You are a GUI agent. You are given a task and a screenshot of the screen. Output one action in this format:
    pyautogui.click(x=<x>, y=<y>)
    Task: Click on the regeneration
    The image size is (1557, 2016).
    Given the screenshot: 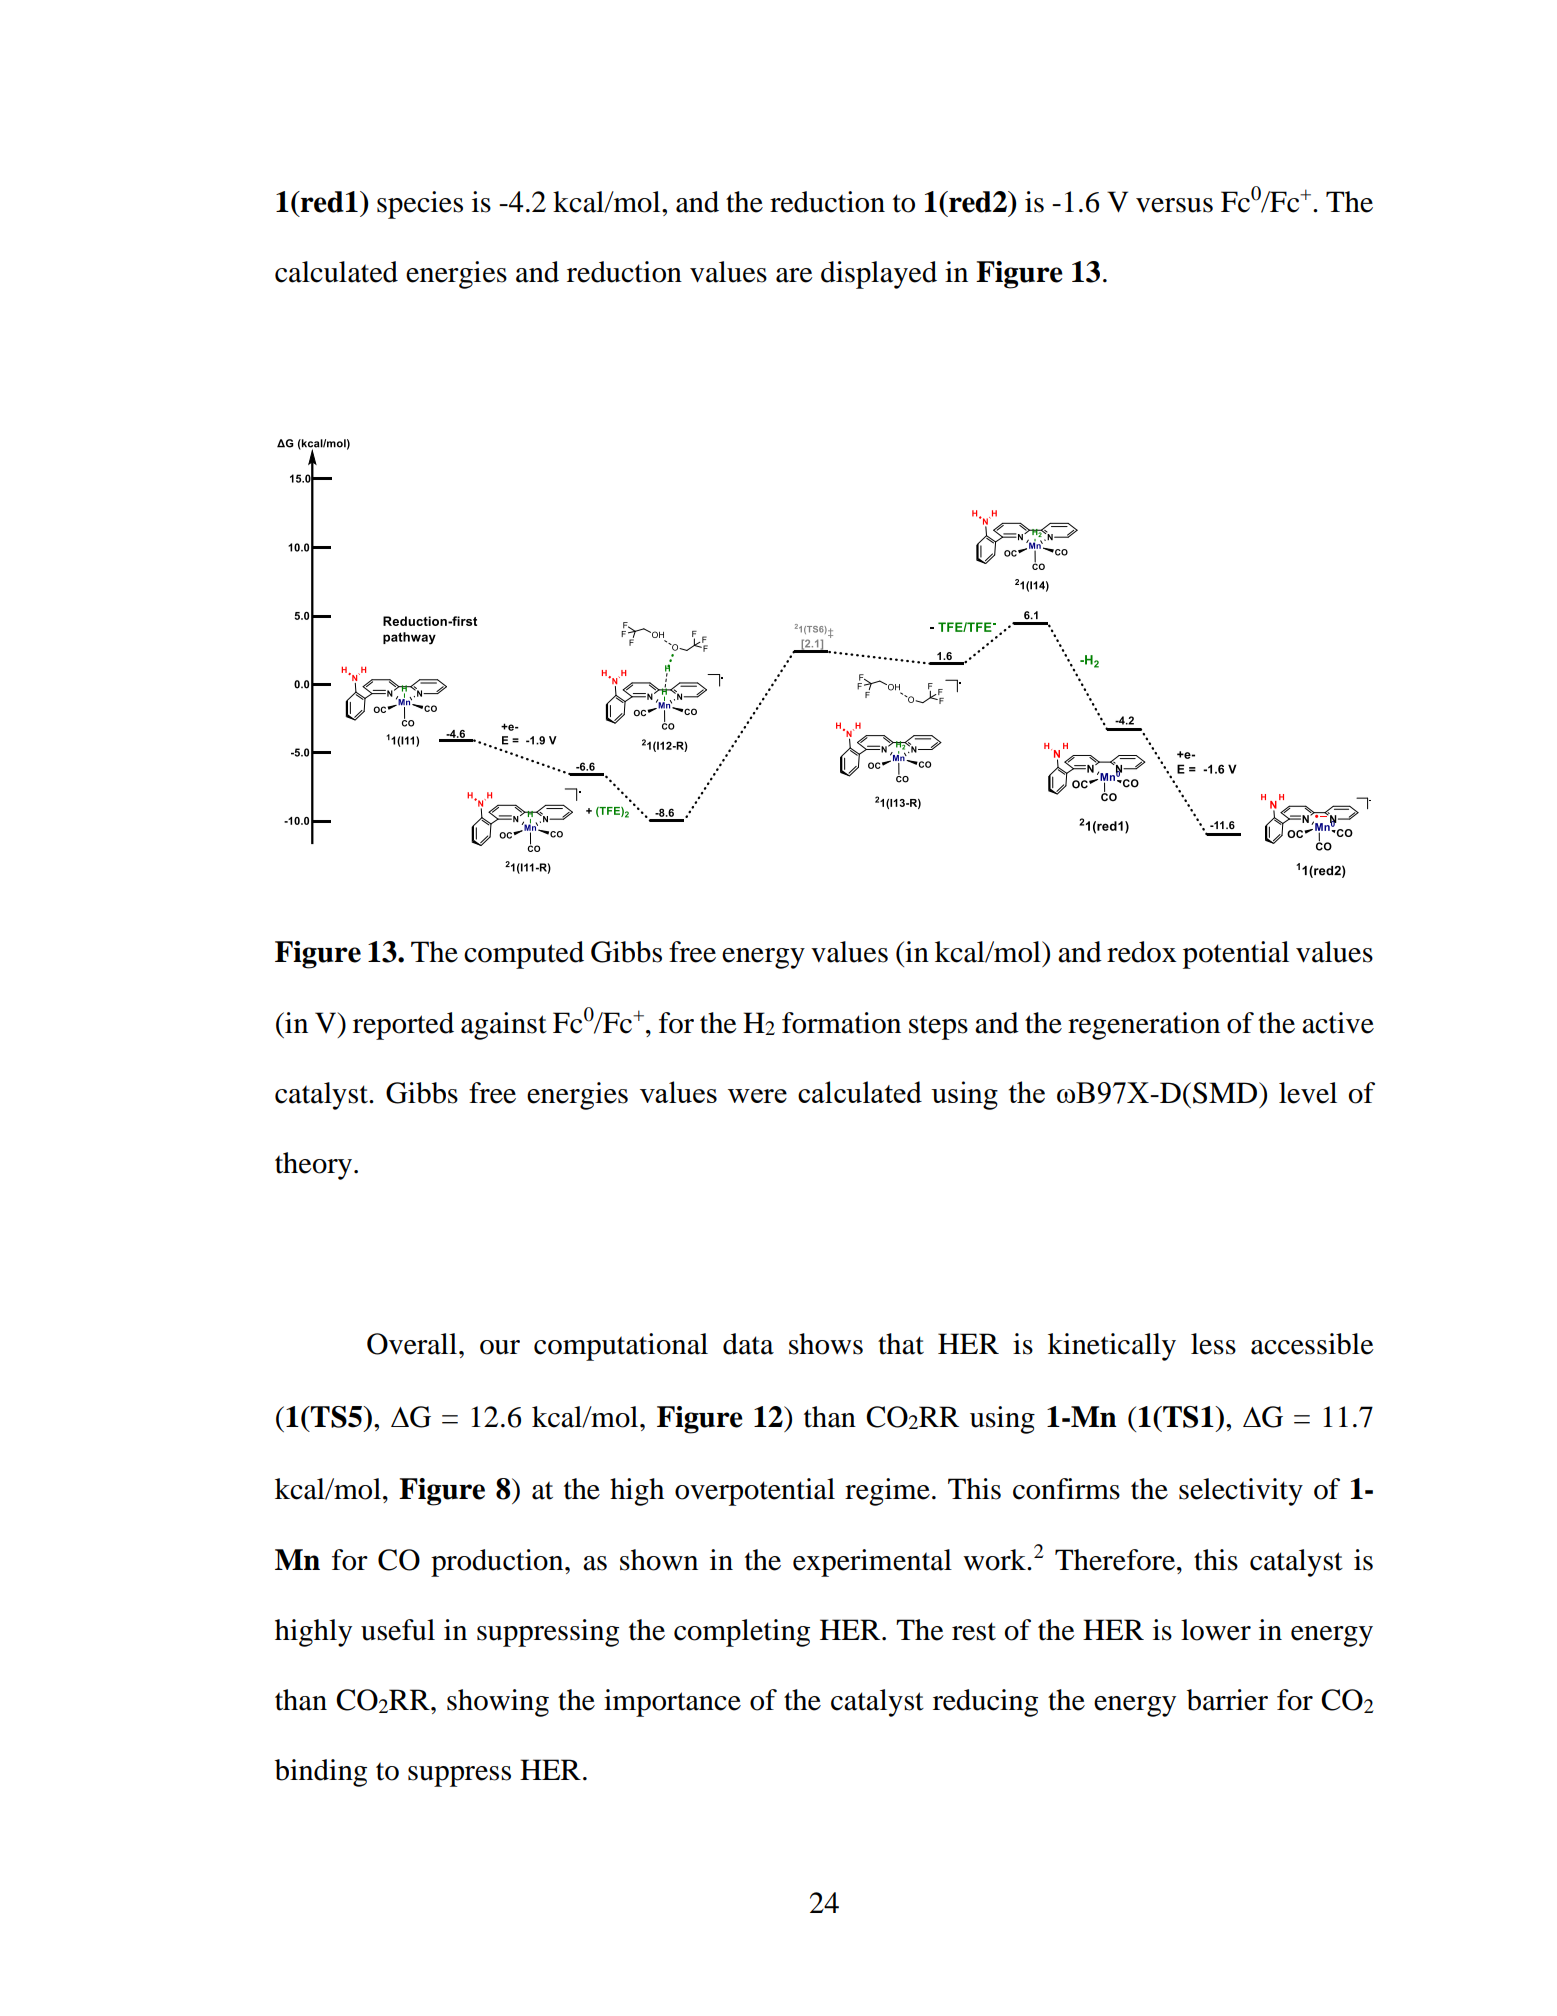 What is the action you would take?
    pyautogui.click(x=1144, y=1026)
